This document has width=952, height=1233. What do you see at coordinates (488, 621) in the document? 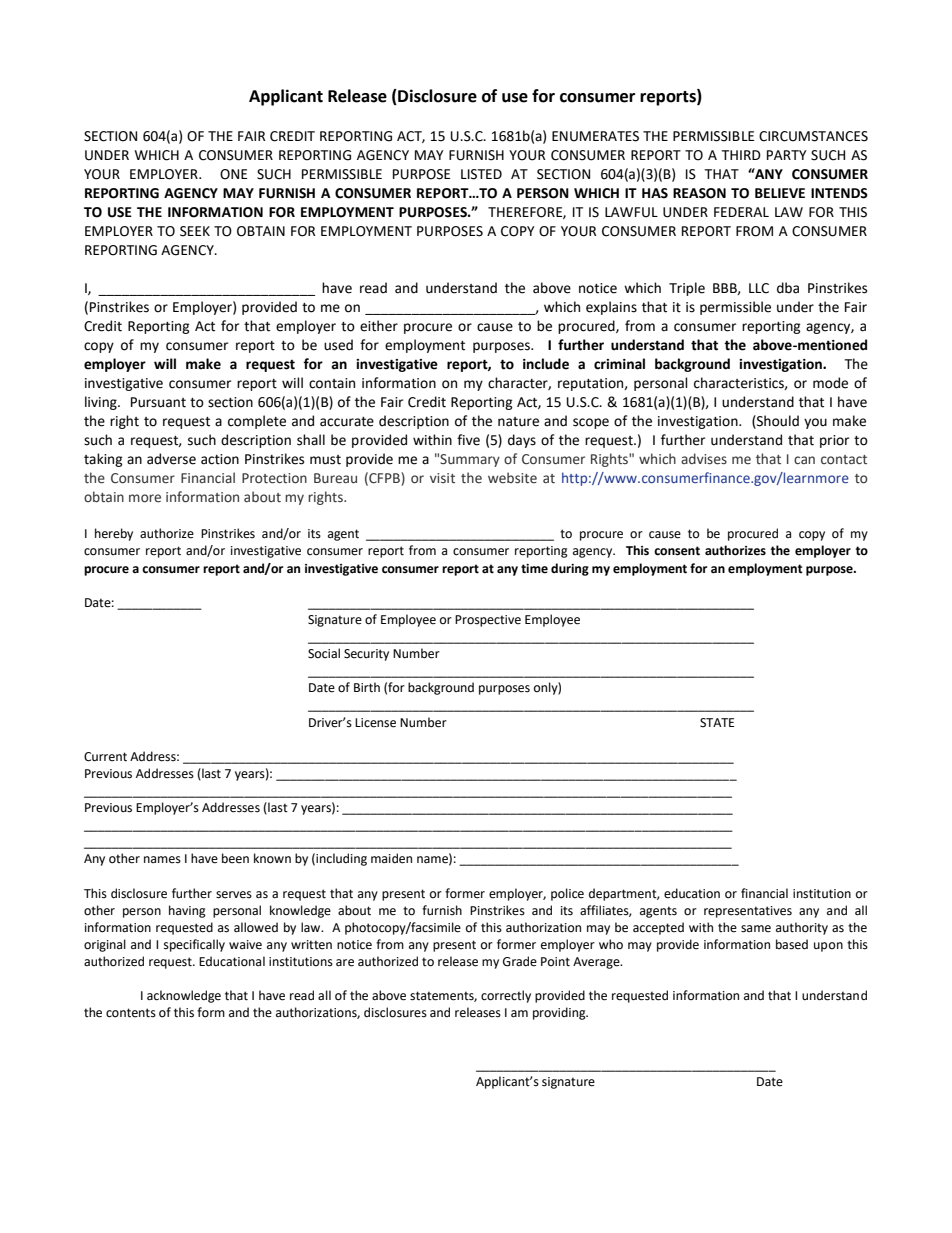
I see `Prospective` at bounding box center [488, 621].
